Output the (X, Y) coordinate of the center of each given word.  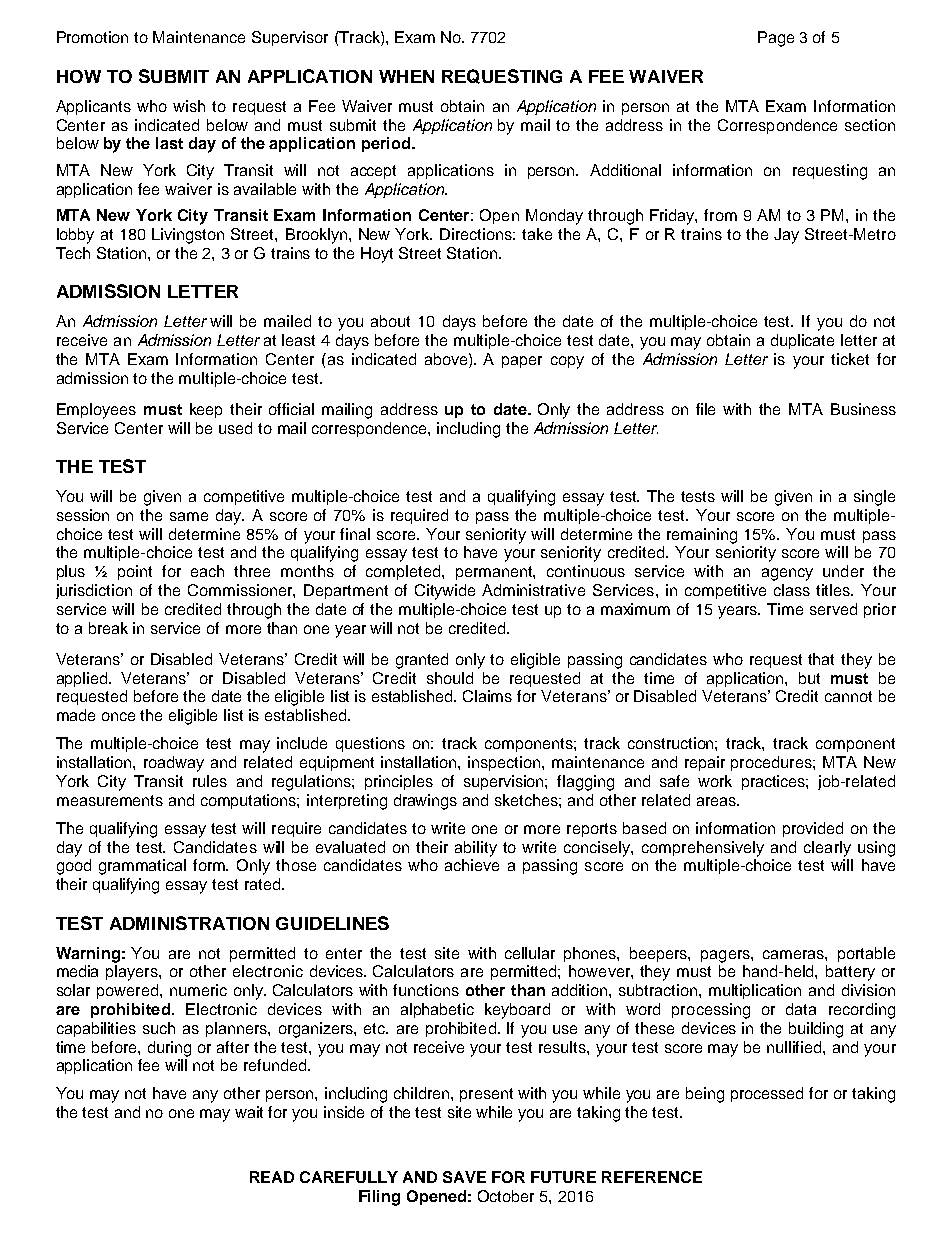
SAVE (464, 1177)
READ (272, 1177)
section (870, 125)
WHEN (406, 76)
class (792, 590)
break (108, 628)
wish (189, 106)
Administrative (533, 590)
